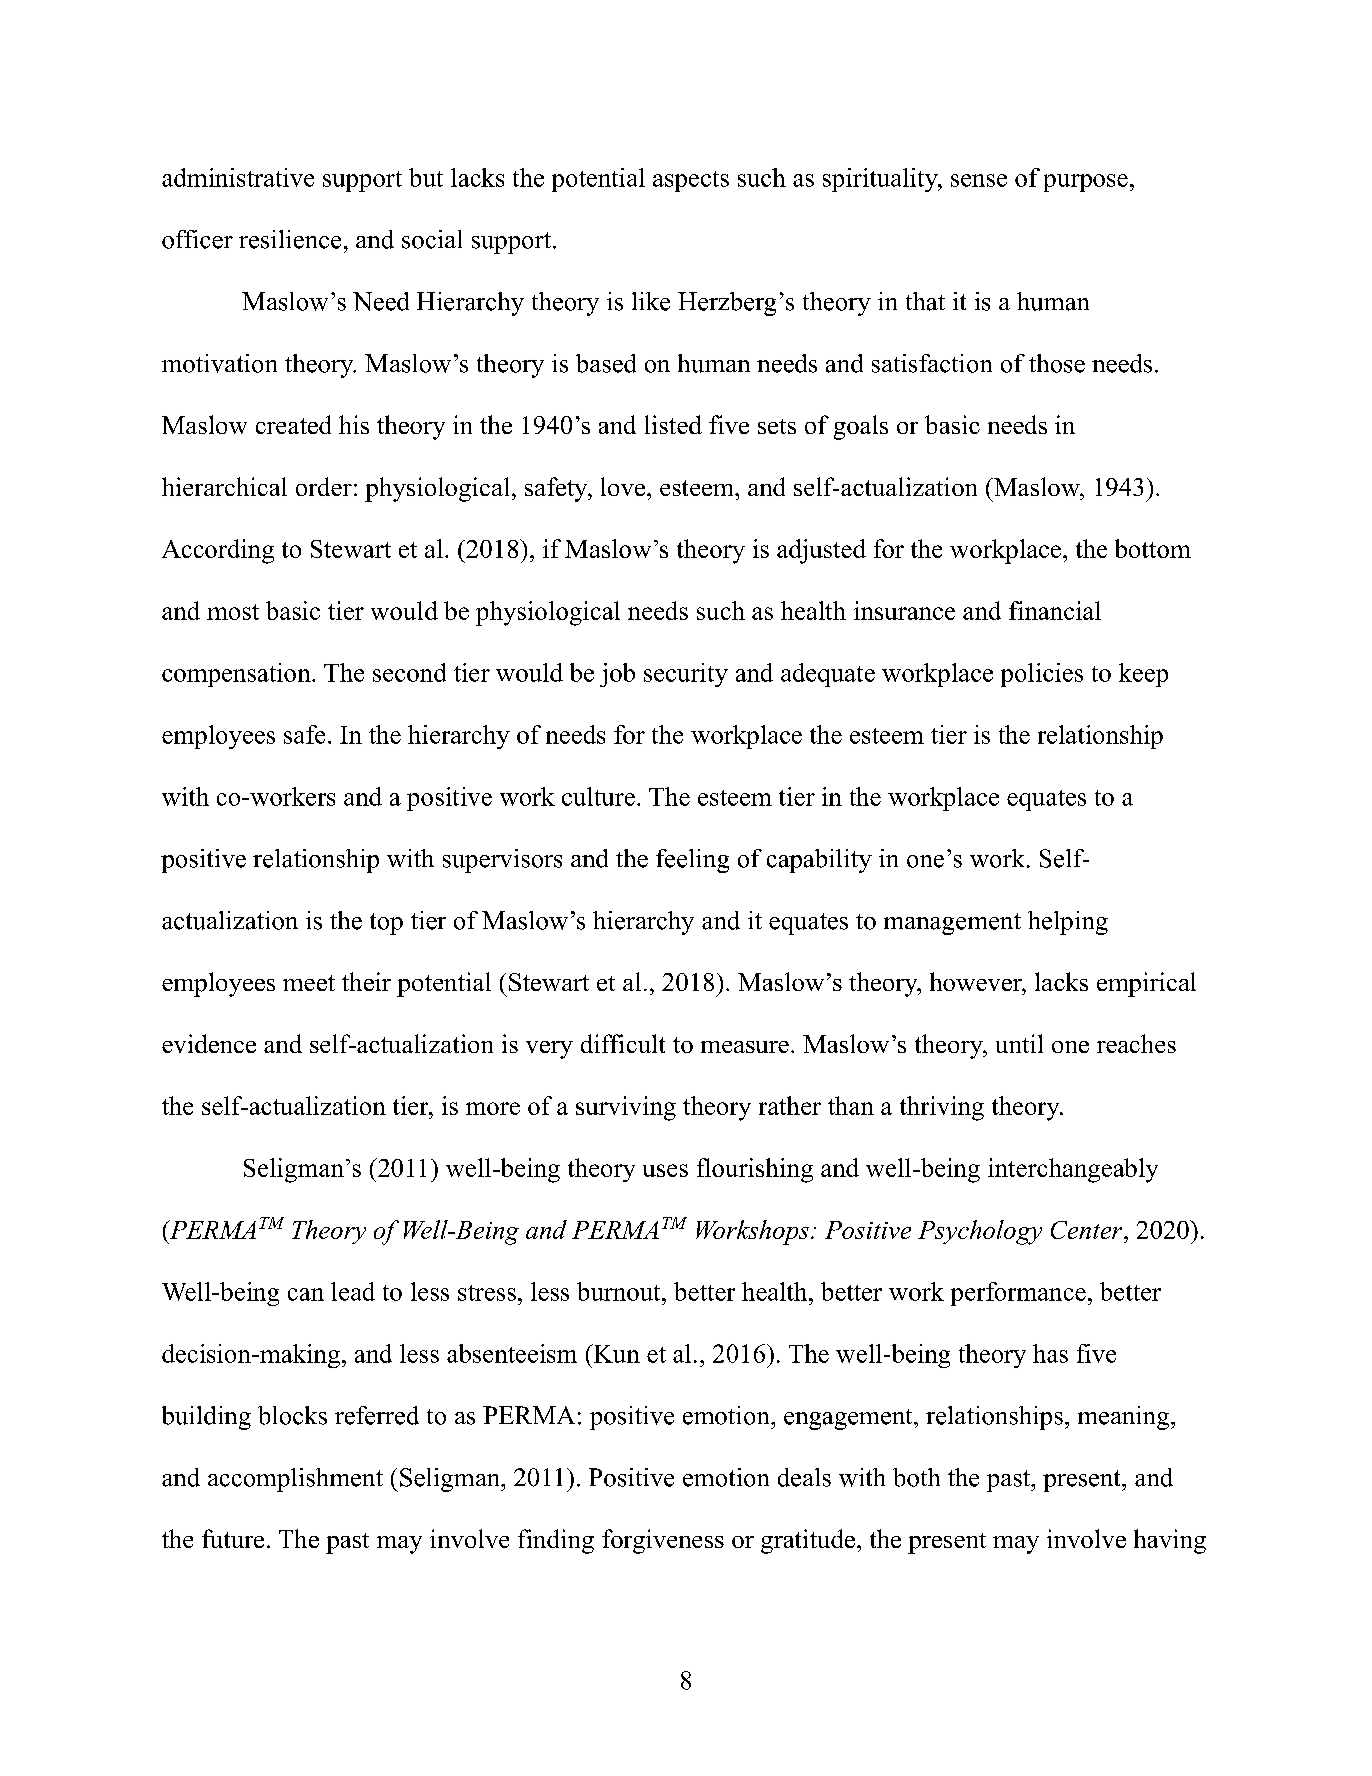  I want to click on aspects, so click(691, 181).
